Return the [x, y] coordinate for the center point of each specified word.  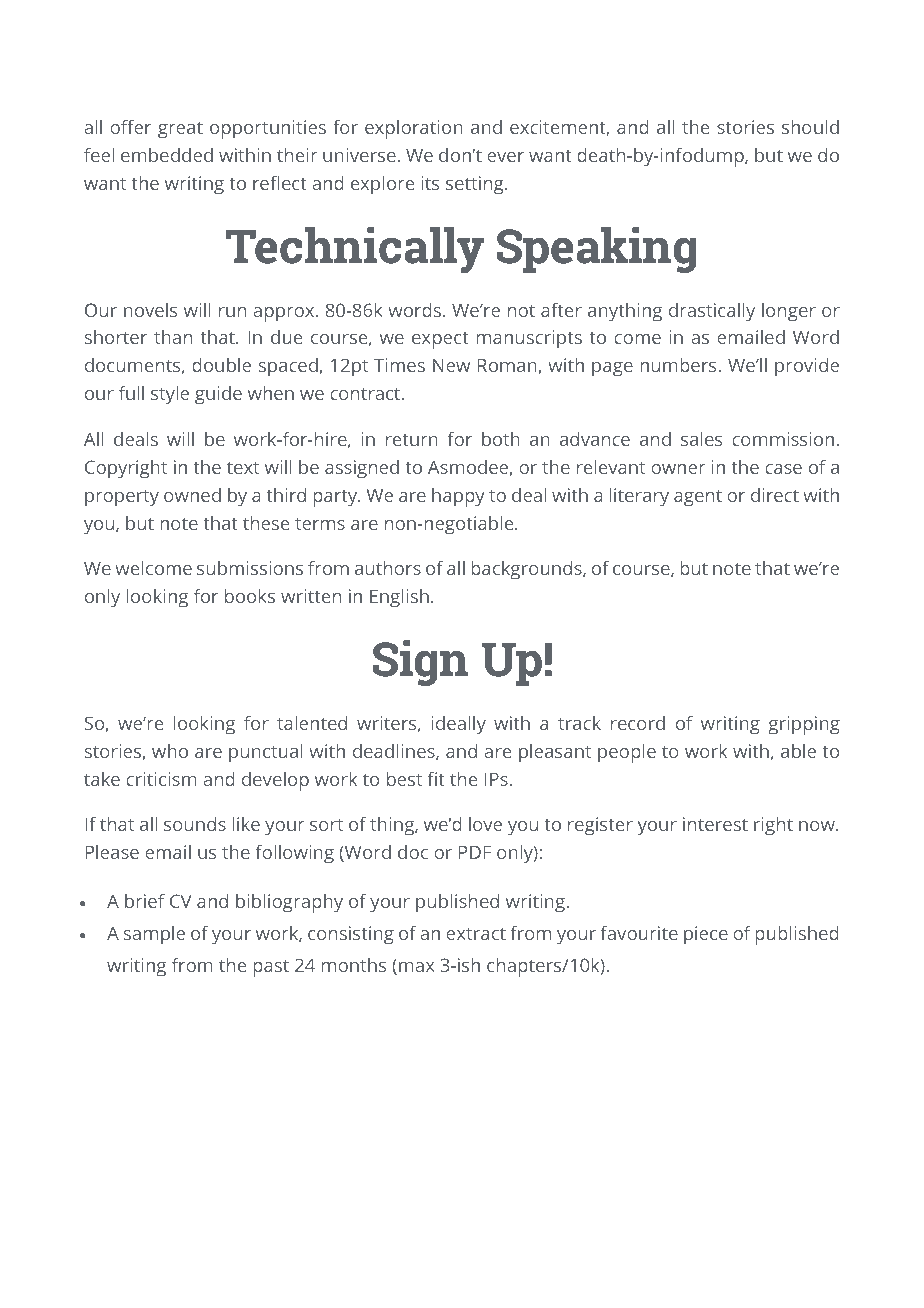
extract [476, 934]
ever [505, 157]
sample [154, 935]
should [810, 127]
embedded [167, 155]
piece [706, 935]
